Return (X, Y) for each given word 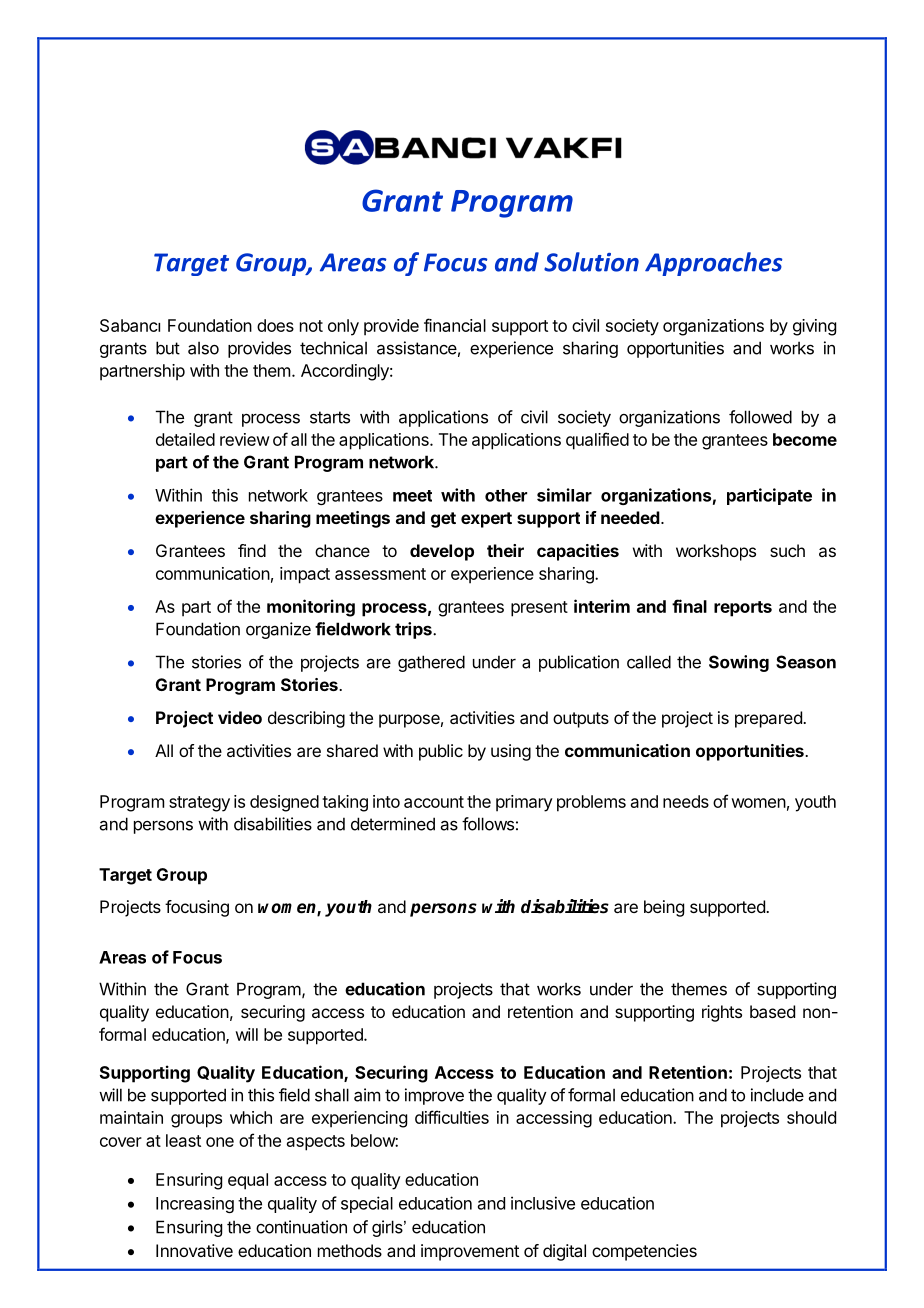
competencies (644, 1252)
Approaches (713, 264)
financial (455, 325)
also (203, 348)
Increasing (195, 1205)
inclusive (543, 1203)
